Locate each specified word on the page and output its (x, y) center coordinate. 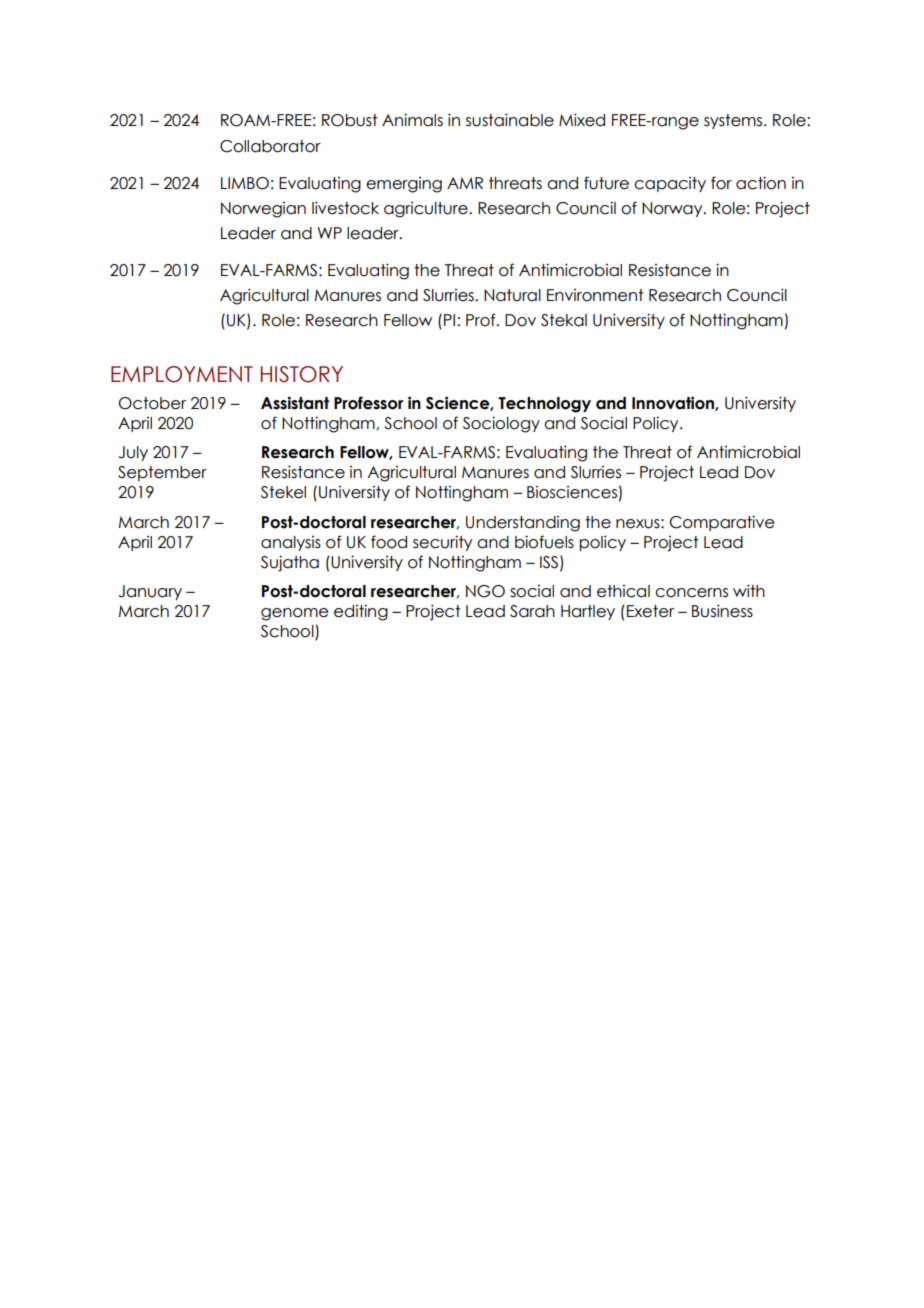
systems (734, 121)
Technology (544, 405)
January (150, 592)
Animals (412, 120)
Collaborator (270, 146)
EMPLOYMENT (182, 374)
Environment (595, 295)
